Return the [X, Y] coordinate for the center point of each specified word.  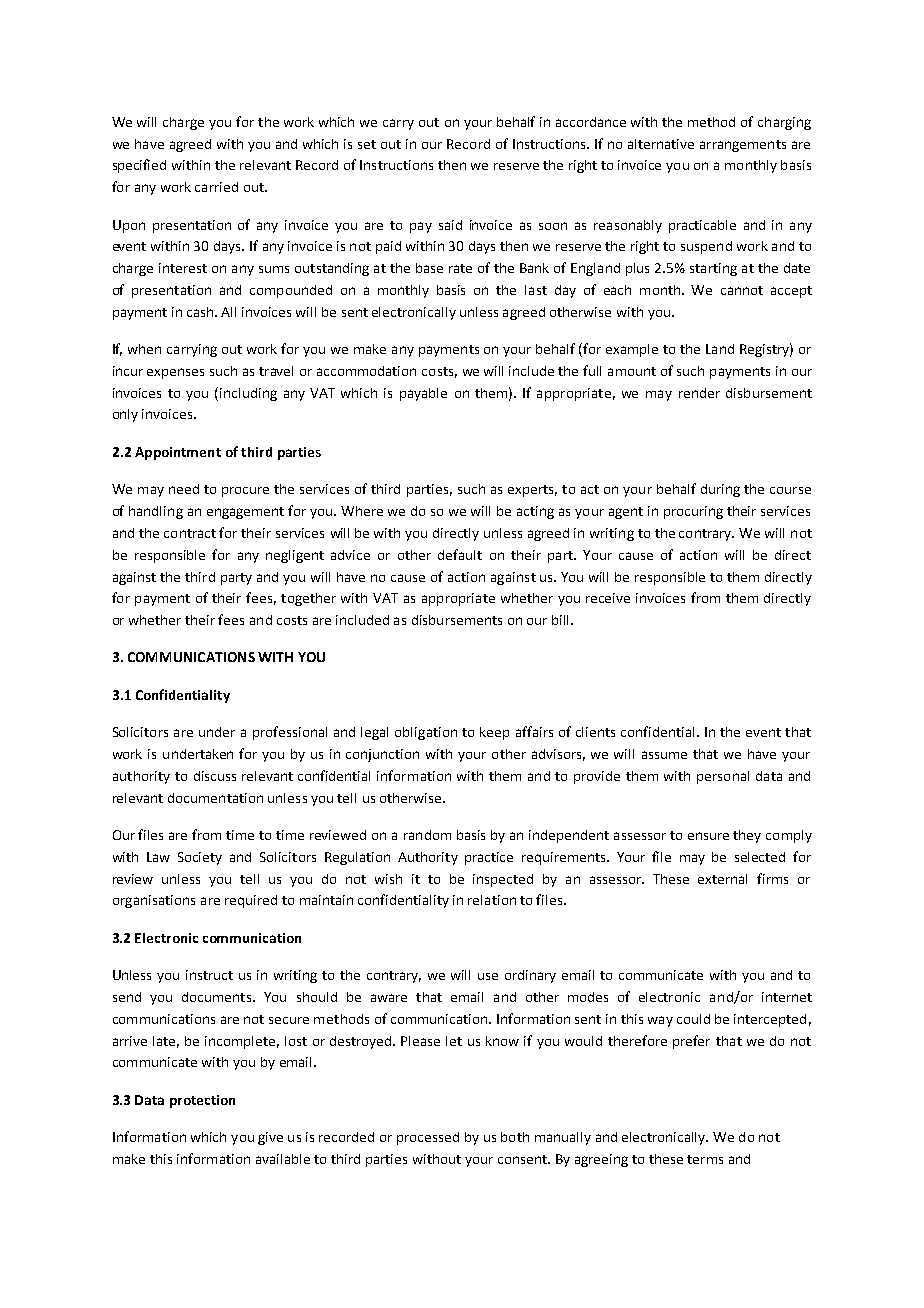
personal [723, 777]
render [699, 393]
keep [494, 733]
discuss [215, 776]
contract [190, 533]
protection [202, 1101]
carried [216, 187]
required [251, 901]
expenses [175, 373]
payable [423, 394]
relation [492, 900]
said [450, 225]
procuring [693, 512]
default [460, 554]
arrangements [743, 146]
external [722, 879]
